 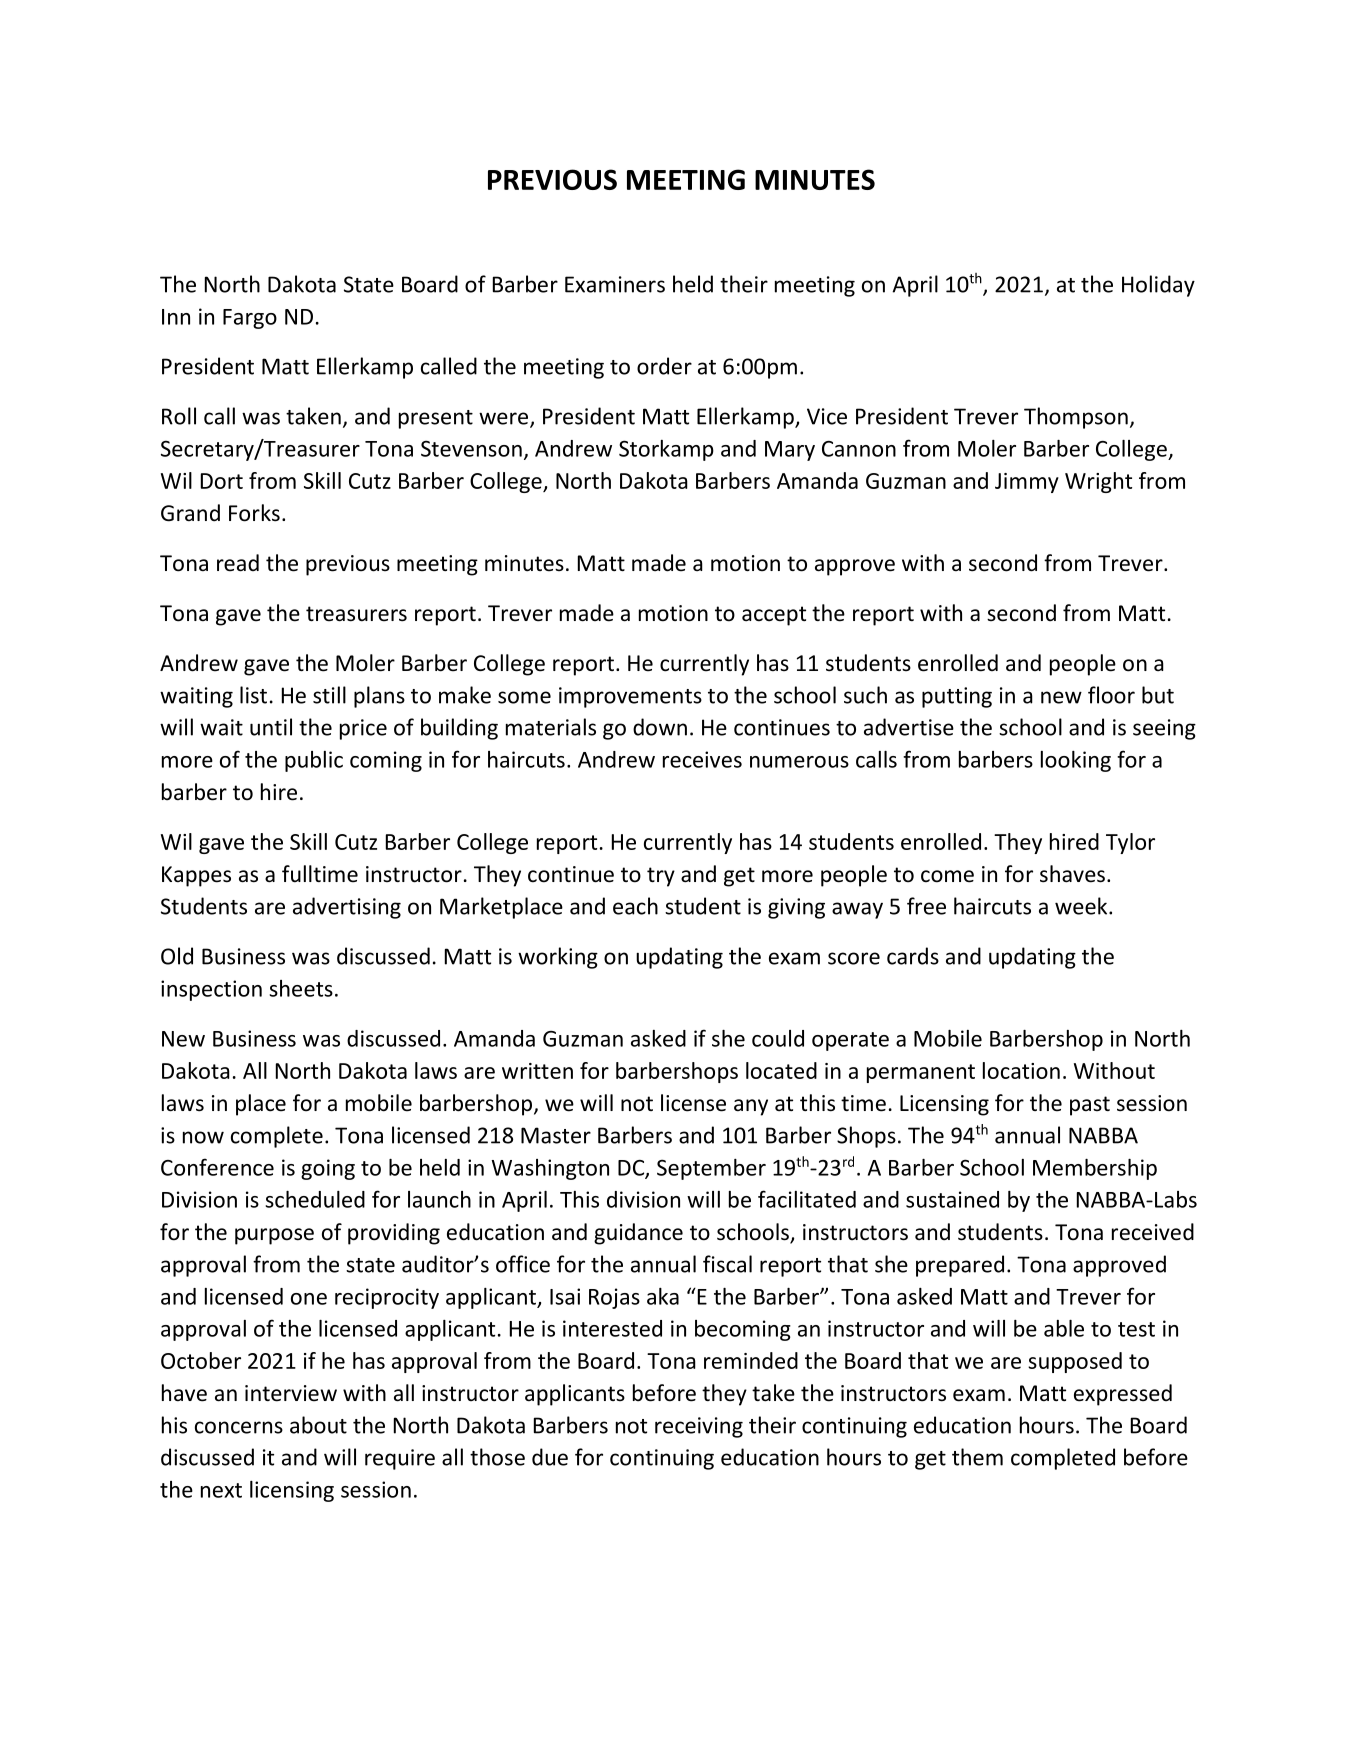 I want to click on Holiday, so click(x=1158, y=286).
